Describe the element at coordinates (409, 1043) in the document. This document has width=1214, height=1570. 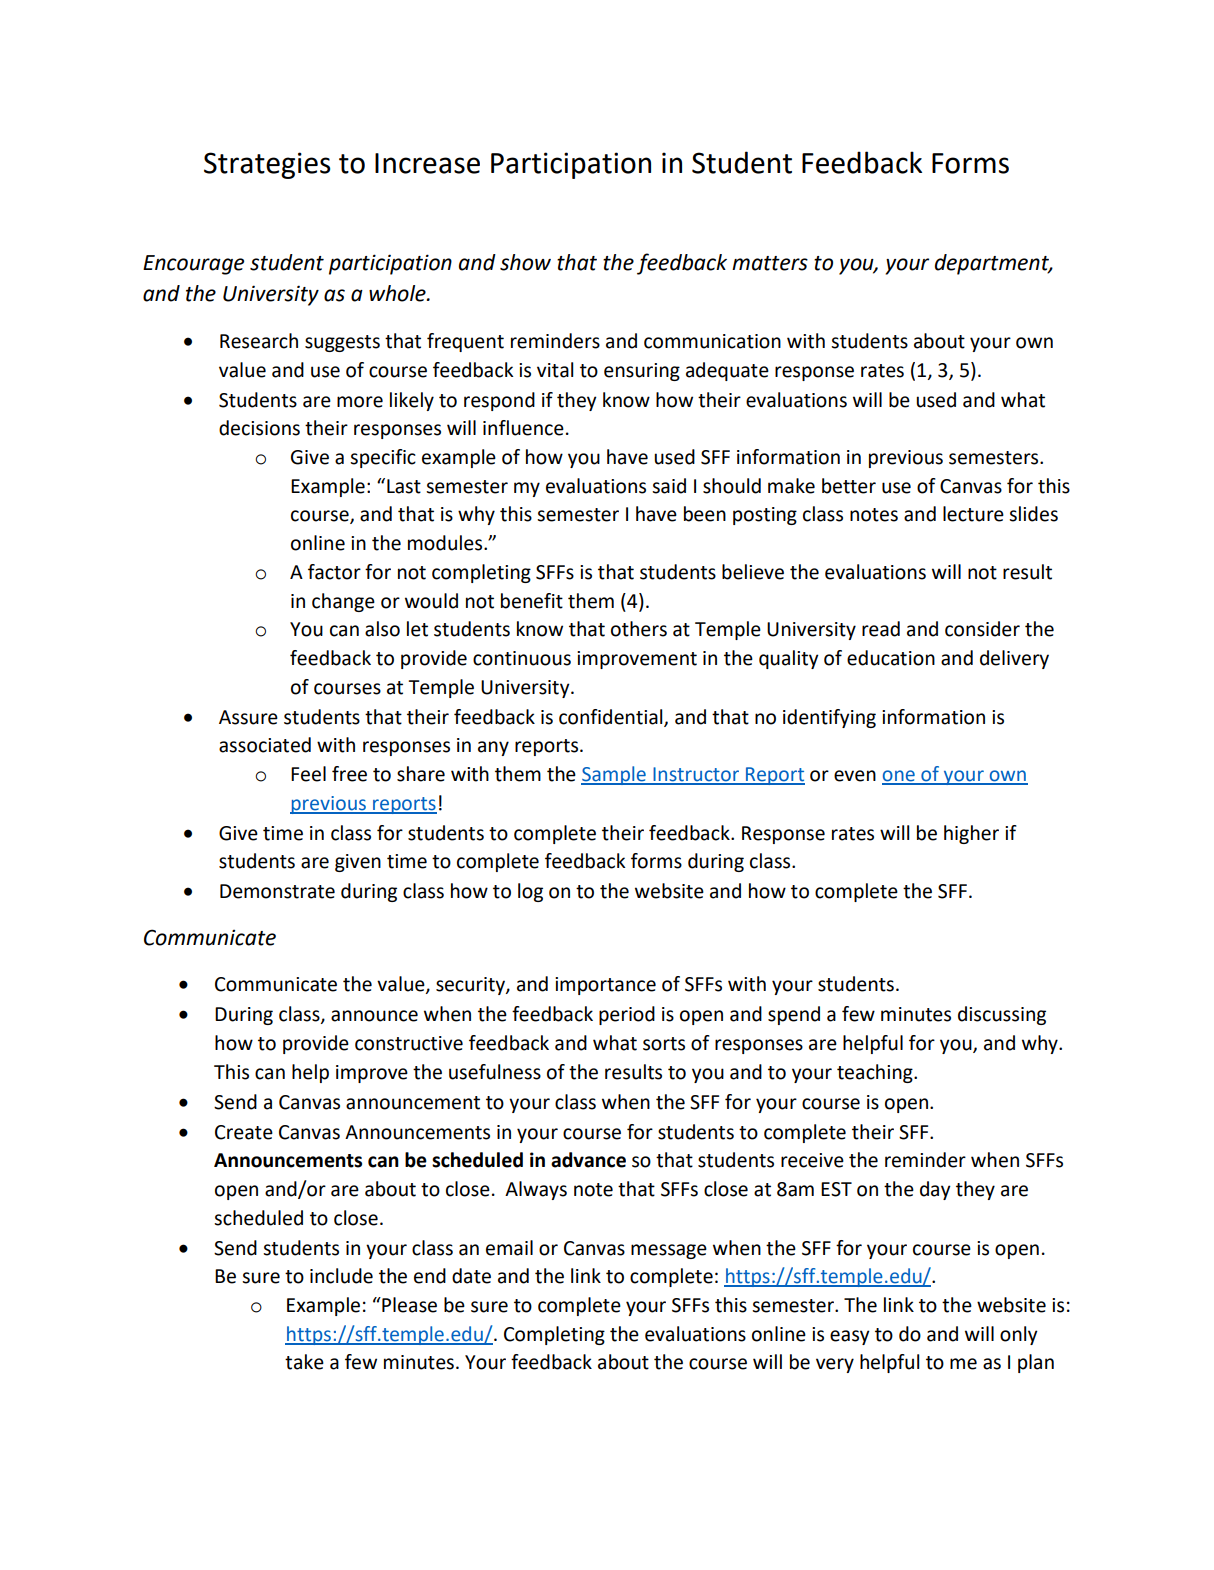
I see `constructive` at that location.
